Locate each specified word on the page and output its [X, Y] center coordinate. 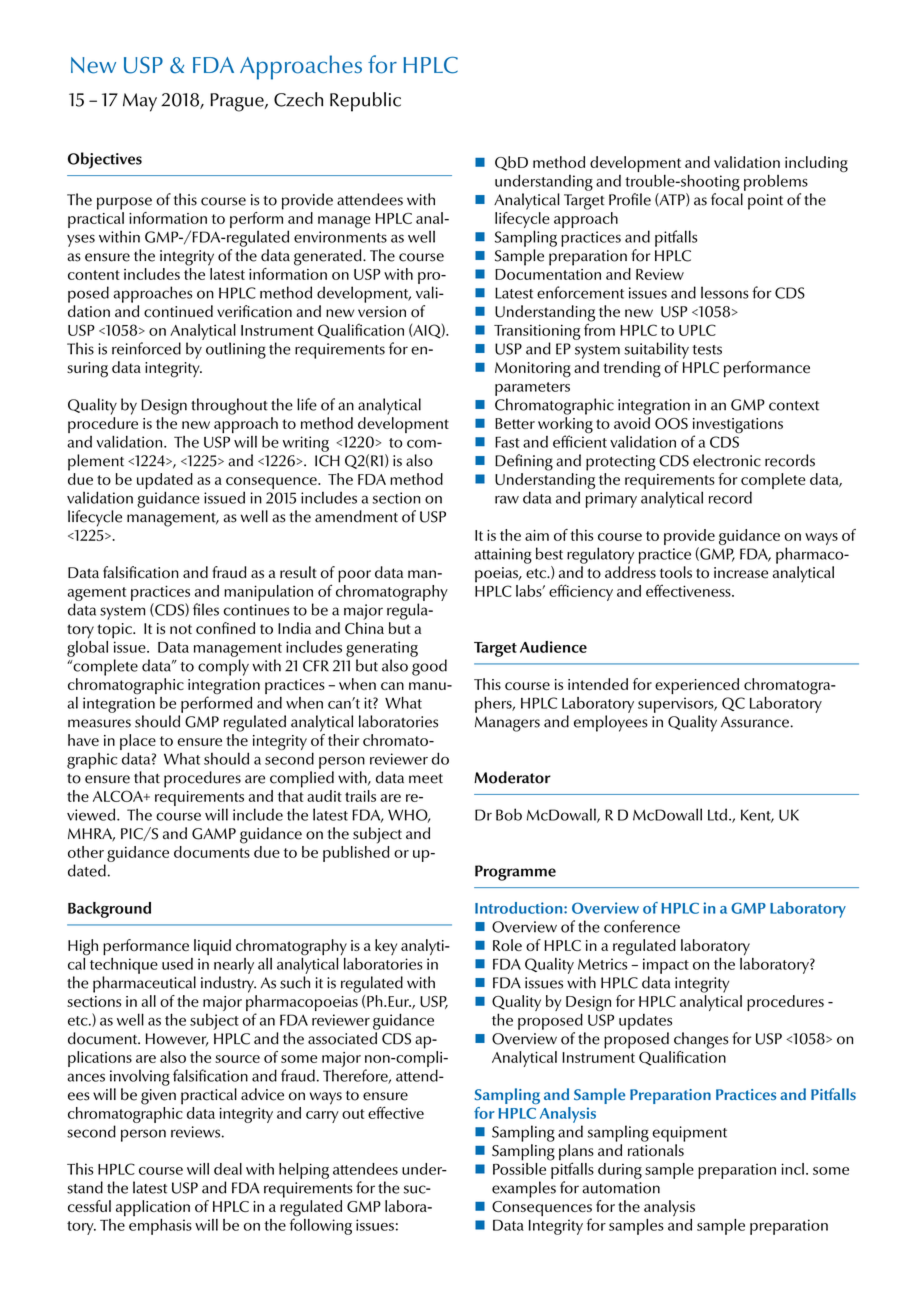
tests [707, 350]
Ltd [717, 814]
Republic [365, 102]
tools [676, 572]
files [206, 609]
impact [666, 966]
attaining [503, 556]
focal [727, 199]
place [138, 743]
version [382, 312]
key [386, 947]
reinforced [146, 348]
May [140, 102]
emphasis [160, 1227]
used [177, 964]
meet [426, 779]
